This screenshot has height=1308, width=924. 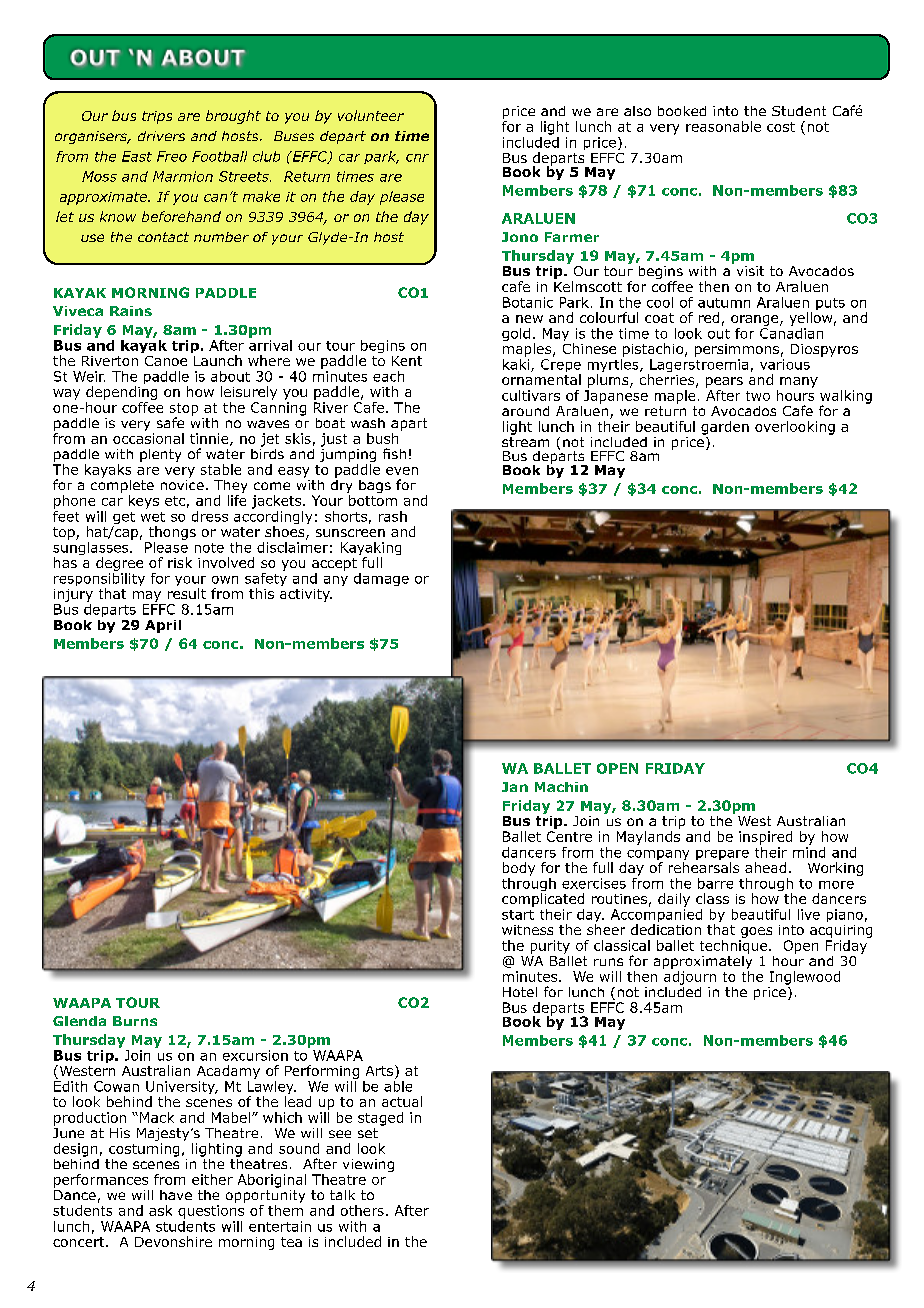 What do you see at coordinates (735, 945) in the screenshot?
I see `technique` at bounding box center [735, 945].
